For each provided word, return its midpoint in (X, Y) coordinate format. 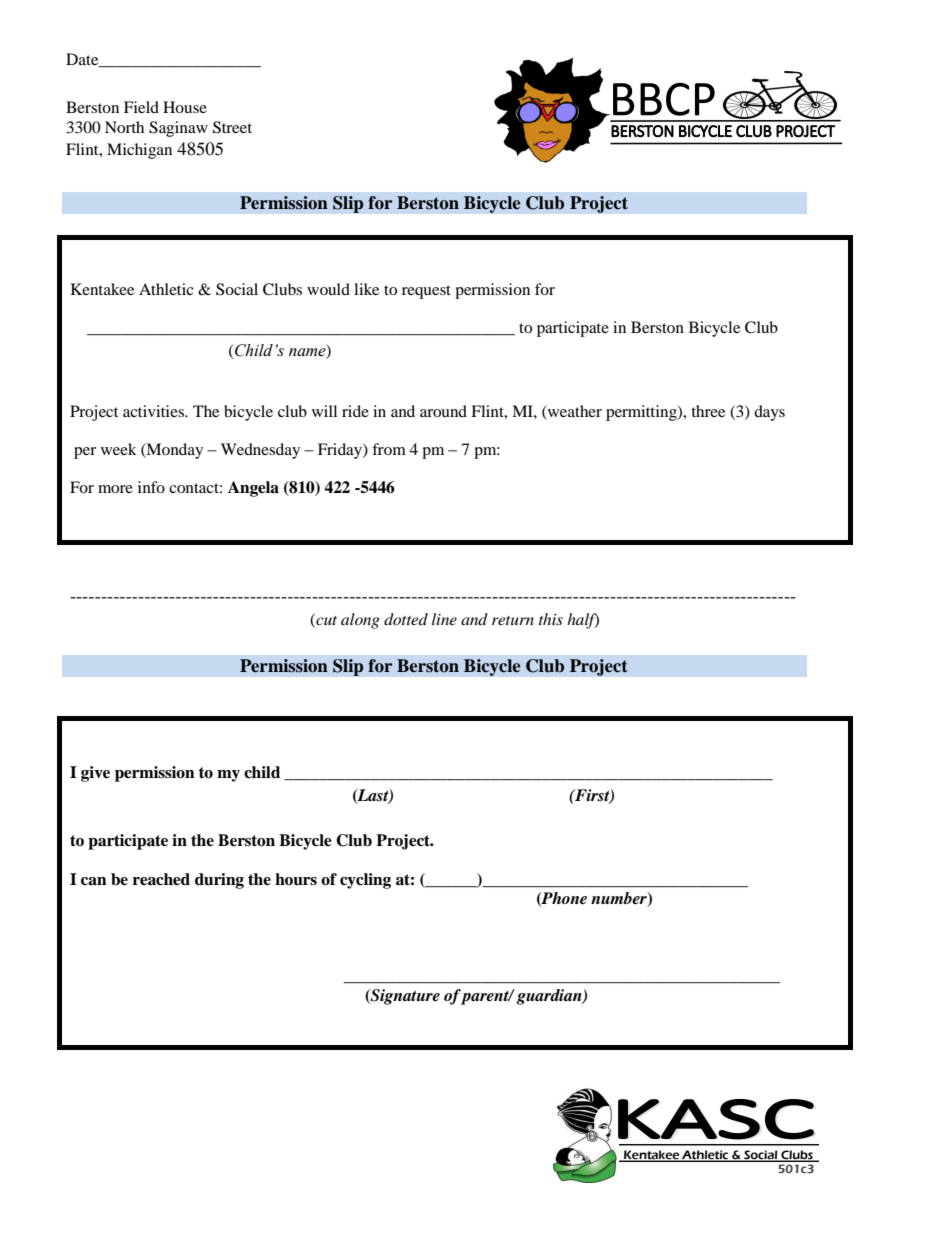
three (708, 411)
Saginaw (178, 129)
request (426, 292)
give (95, 774)
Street (232, 127)
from (389, 449)
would (328, 289)
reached (161, 879)
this (551, 619)
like (366, 289)
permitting (642, 413)
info (151, 487)
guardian (550, 997)
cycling (365, 881)
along (360, 621)
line (444, 619)
